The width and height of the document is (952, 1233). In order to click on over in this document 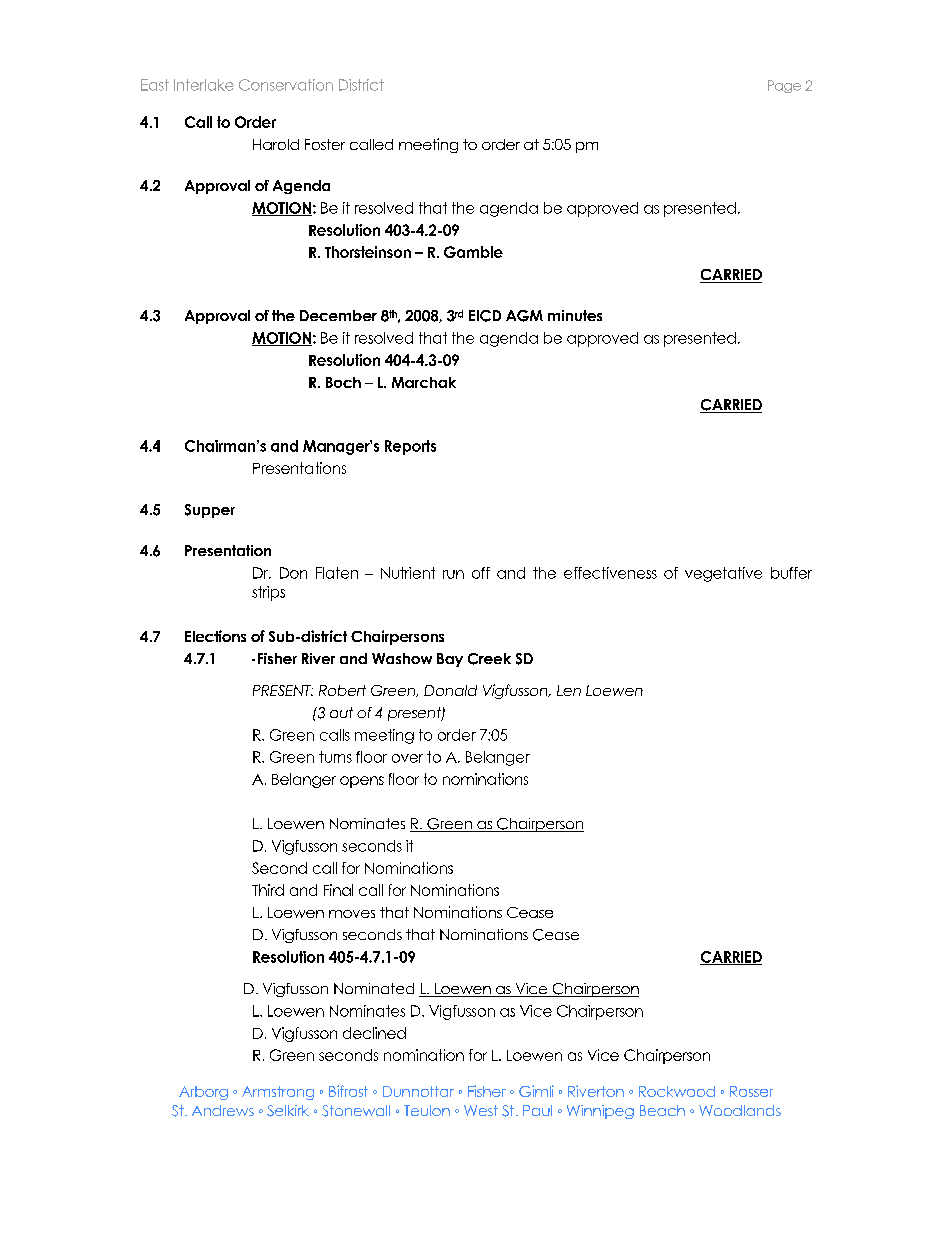, I will do `click(407, 758)`.
